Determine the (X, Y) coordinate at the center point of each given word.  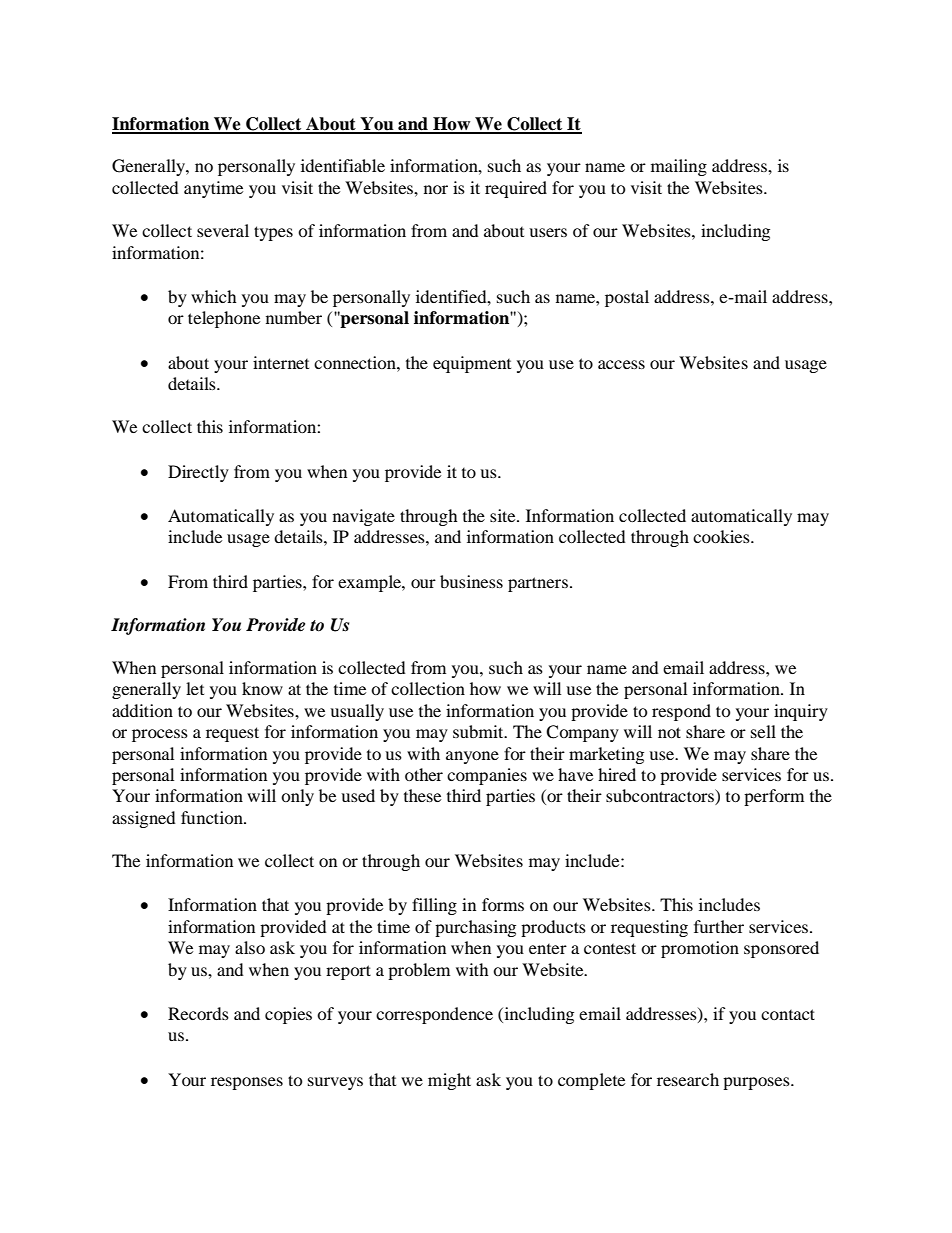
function (213, 817)
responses (247, 1083)
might (449, 1081)
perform (774, 797)
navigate (364, 517)
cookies (722, 536)
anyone (472, 757)
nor (436, 189)
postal (627, 298)
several (223, 230)
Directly (198, 473)
